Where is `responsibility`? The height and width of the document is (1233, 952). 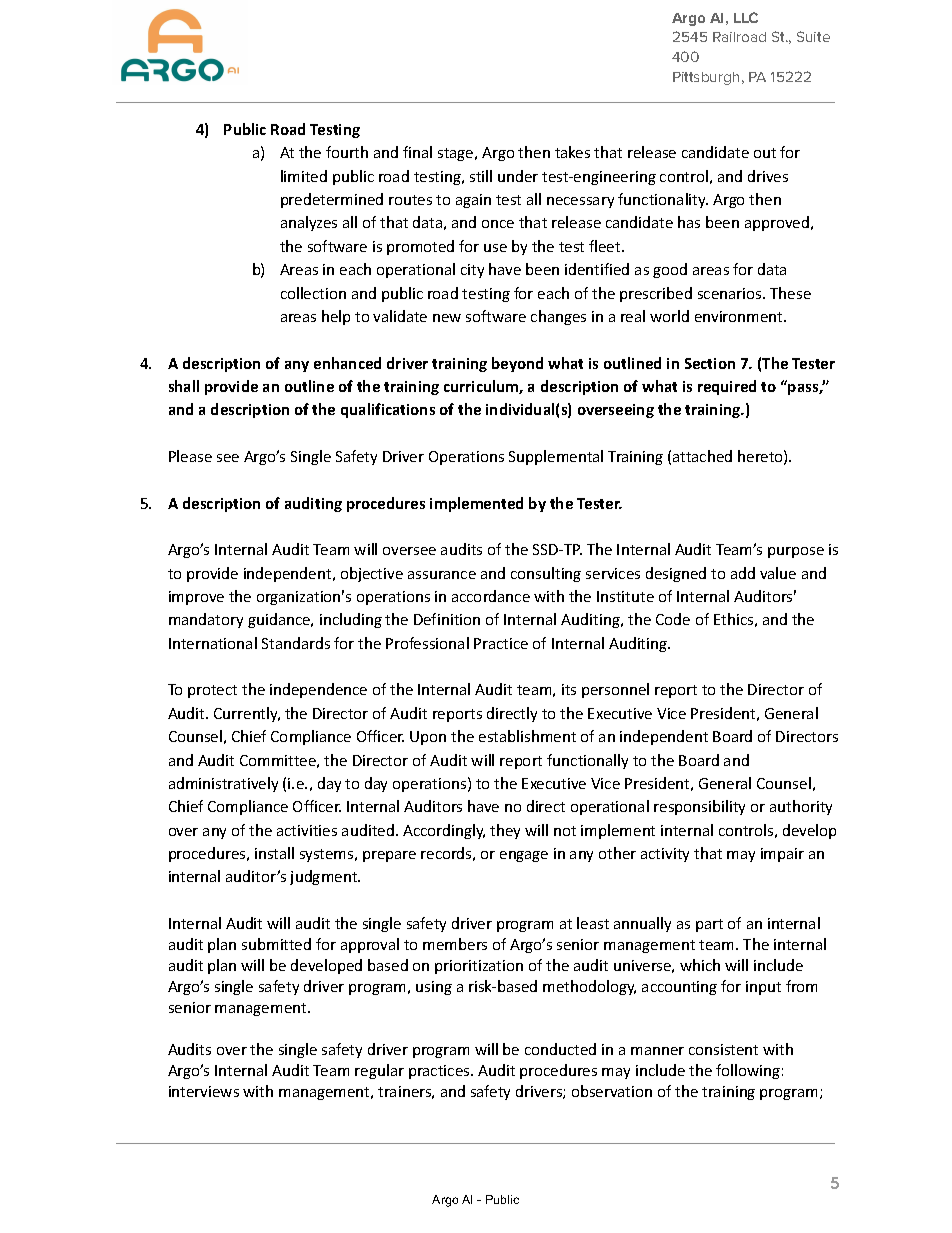 responsibility is located at coordinates (699, 807).
